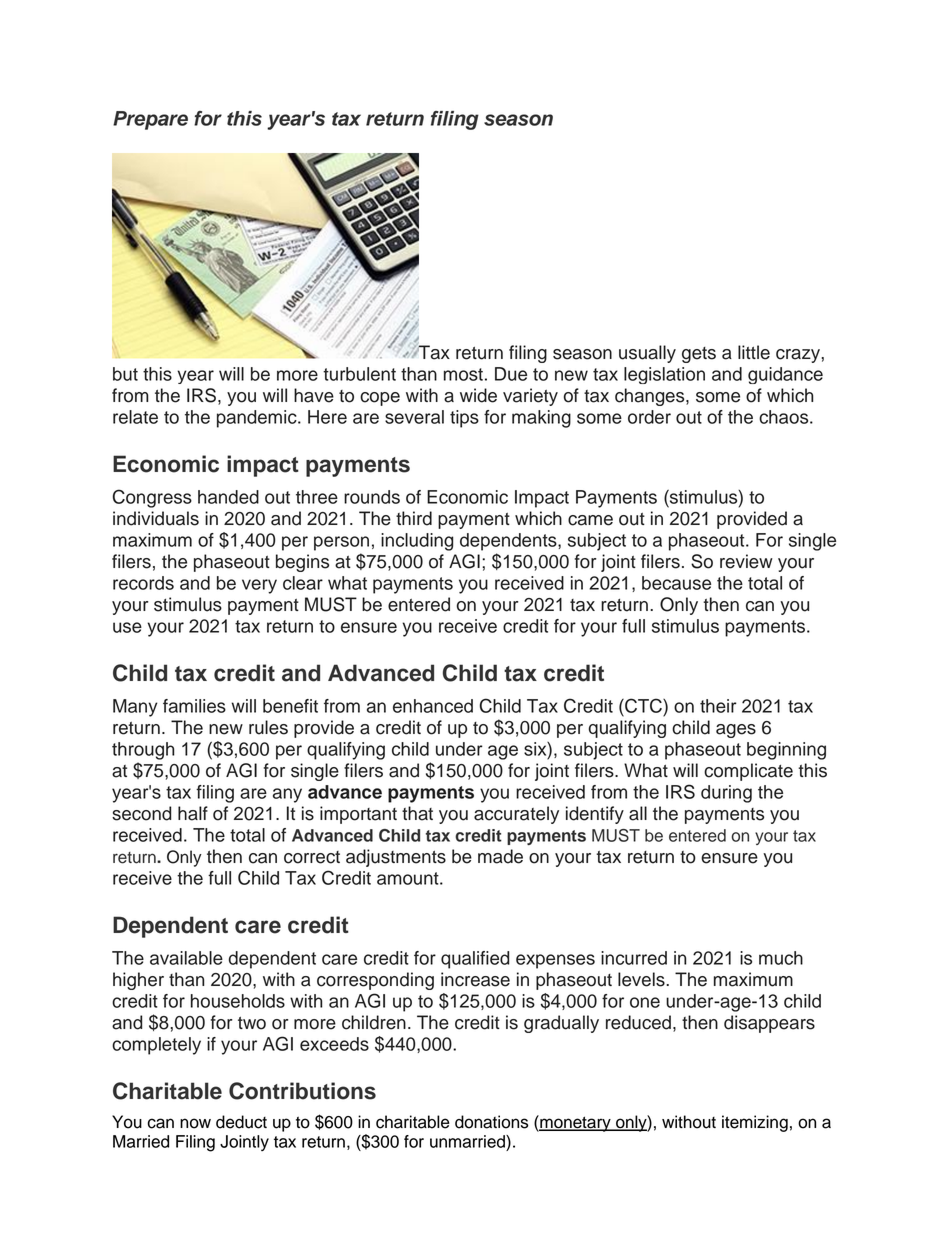  I want to click on enhanced, so click(433, 706).
